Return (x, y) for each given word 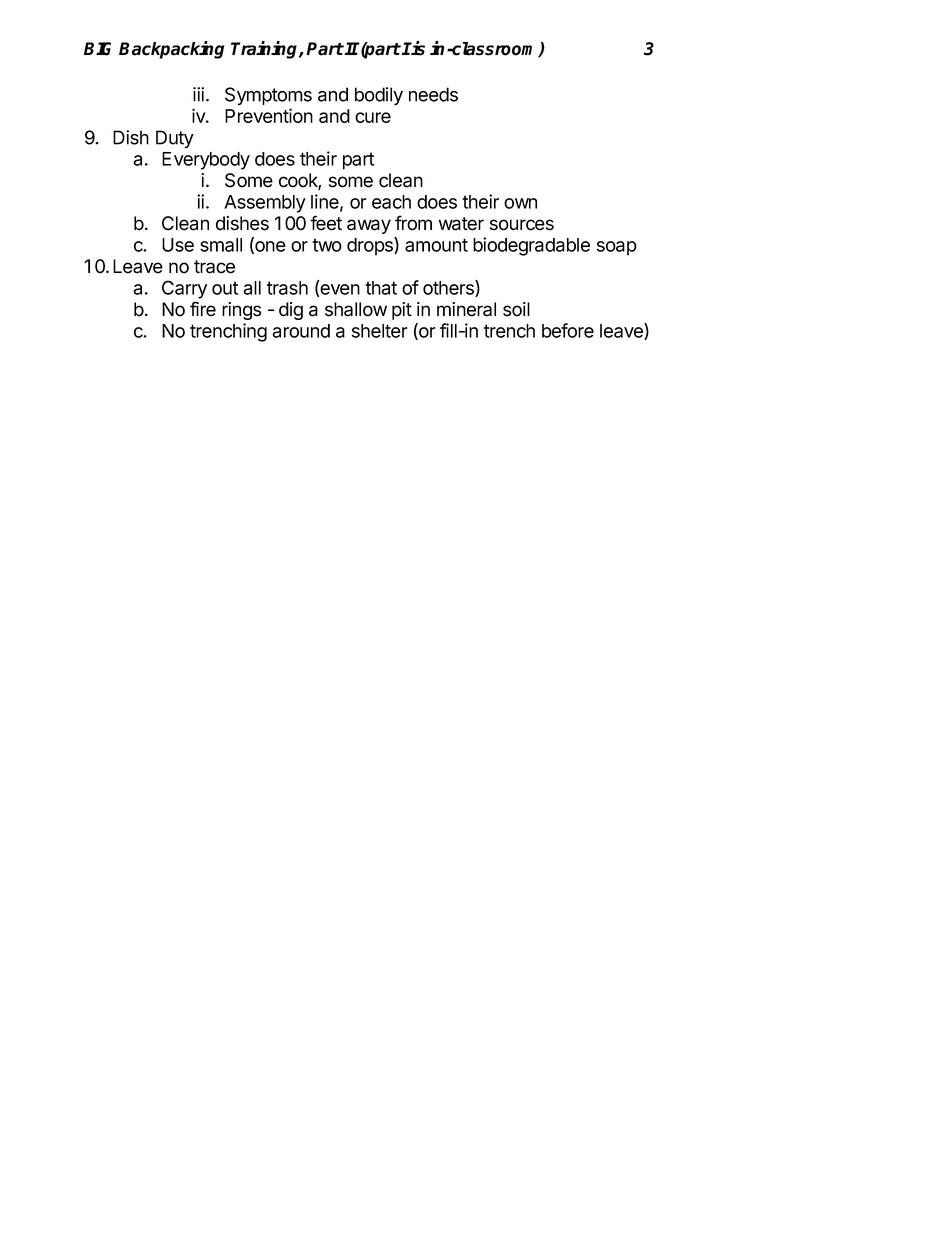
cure (373, 117)
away (369, 226)
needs (433, 94)
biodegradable (531, 246)
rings (242, 311)
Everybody (206, 161)
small (221, 245)
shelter (380, 331)
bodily (379, 96)
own (520, 203)
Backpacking (171, 50)
